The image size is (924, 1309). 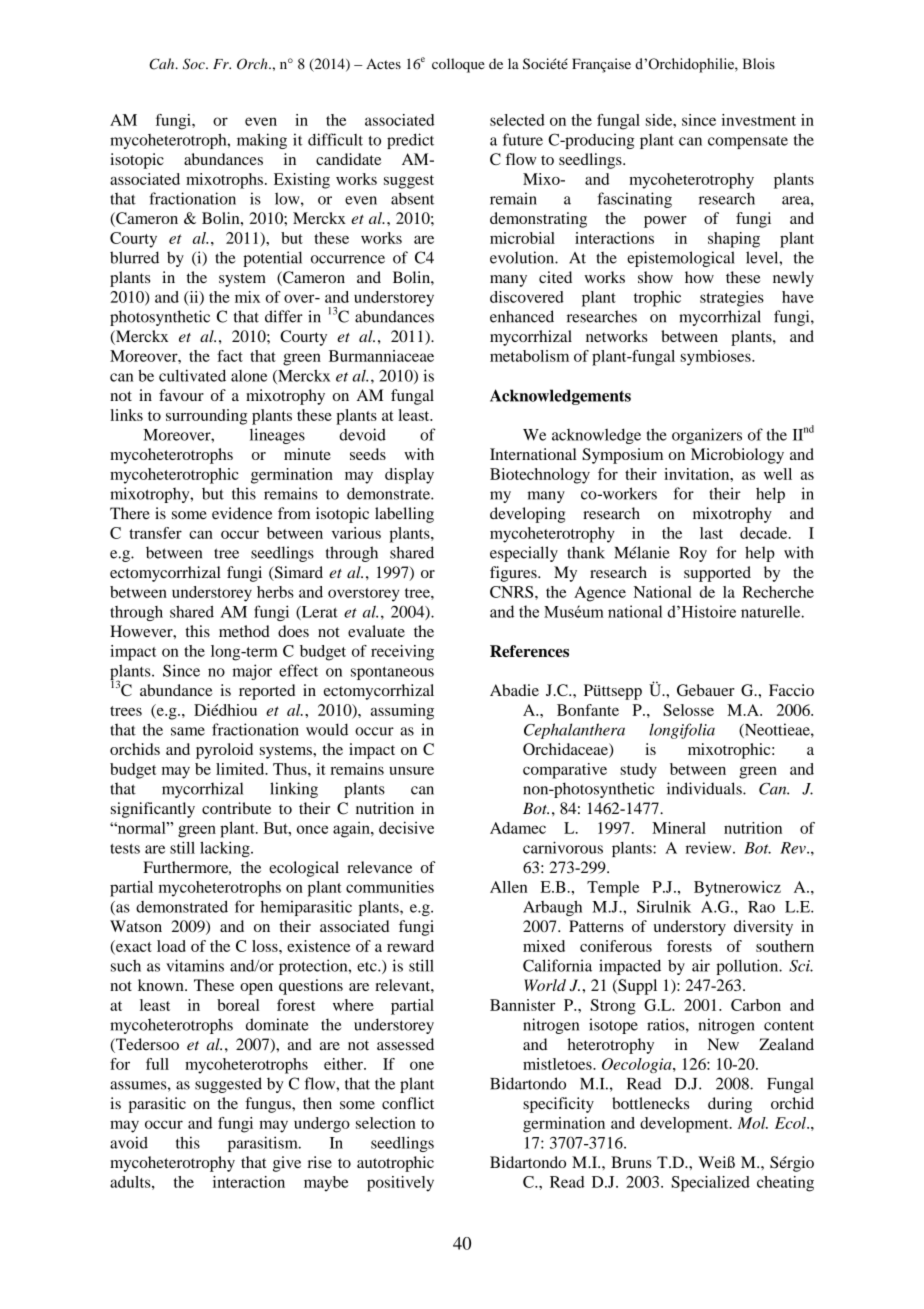 I want to click on metabolism, so click(x=529, y=356).
